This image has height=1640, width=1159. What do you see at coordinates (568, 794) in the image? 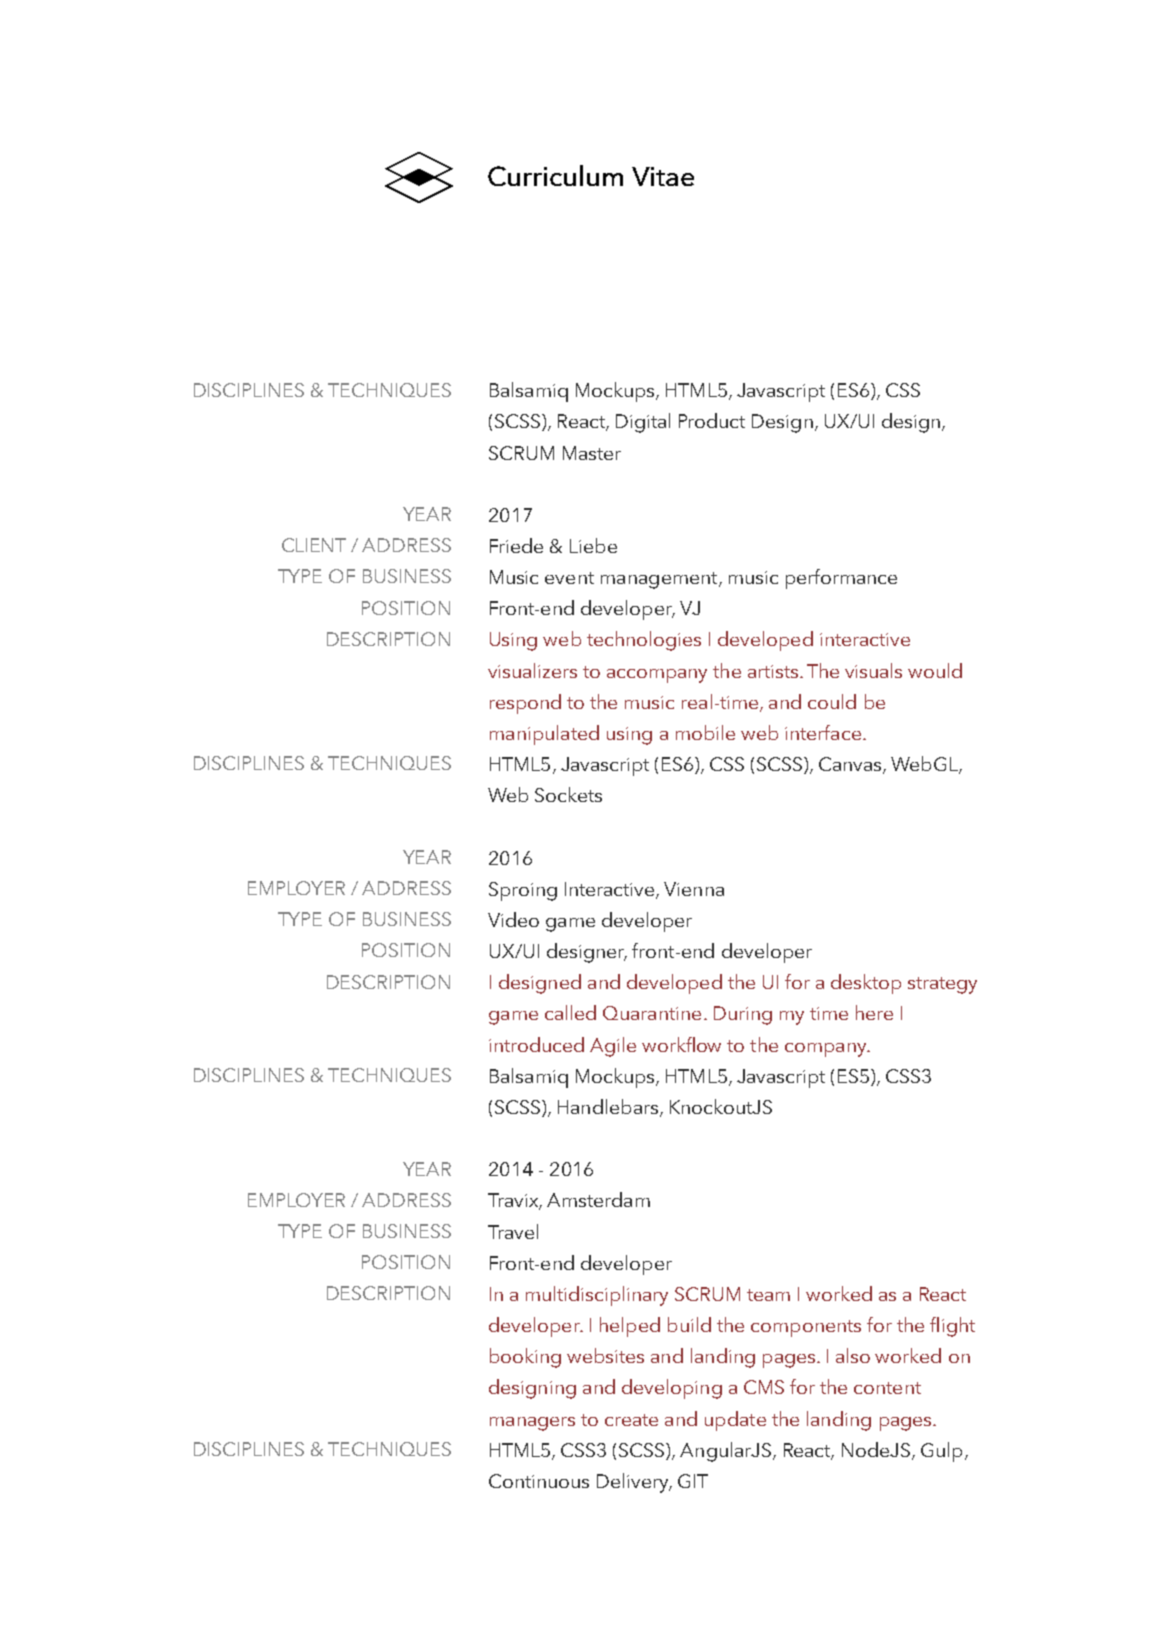
I see `Sockets` at bounding box center [568, 794].
